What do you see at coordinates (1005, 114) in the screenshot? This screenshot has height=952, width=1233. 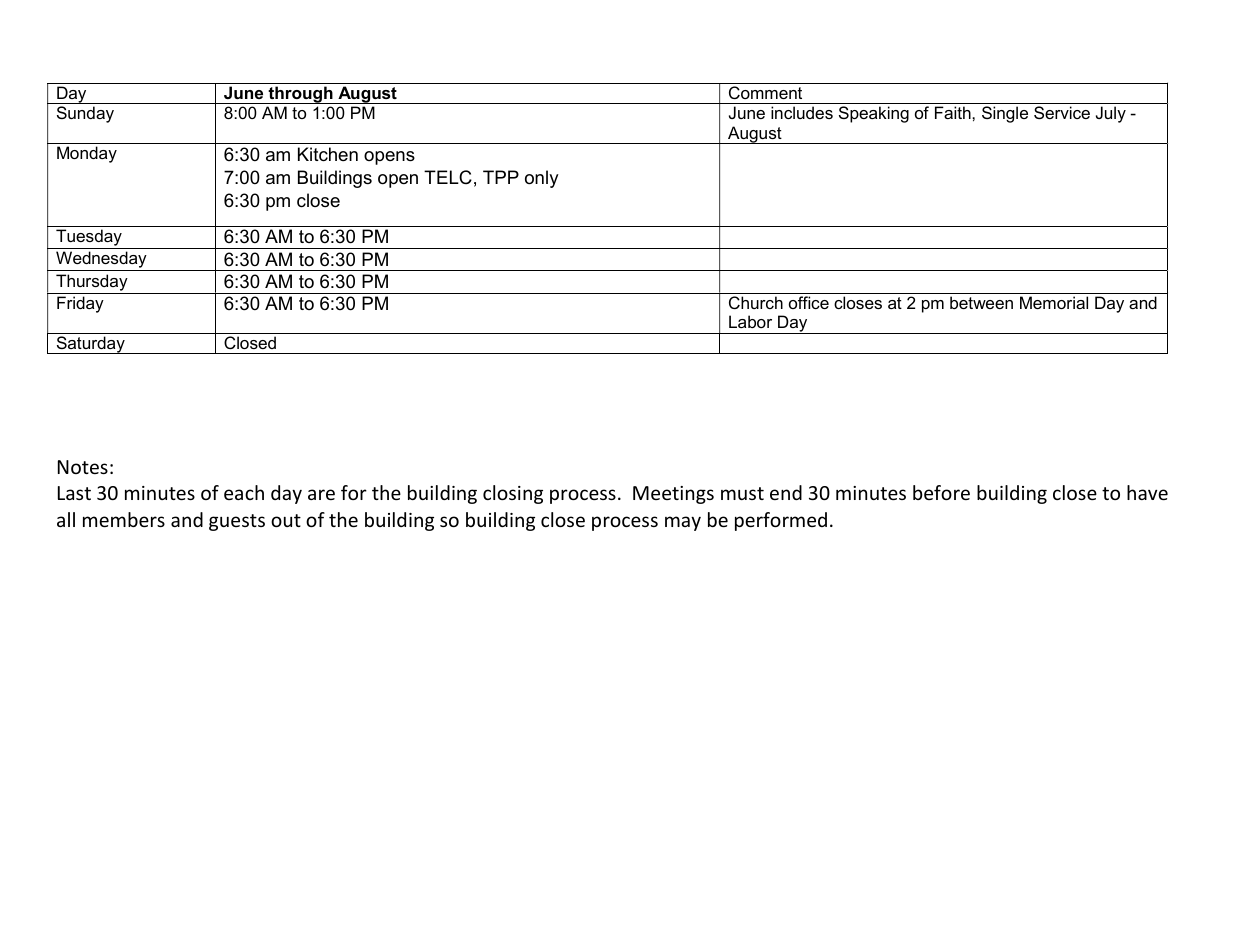 I see `Single` at bounding box center [1005, 114].
